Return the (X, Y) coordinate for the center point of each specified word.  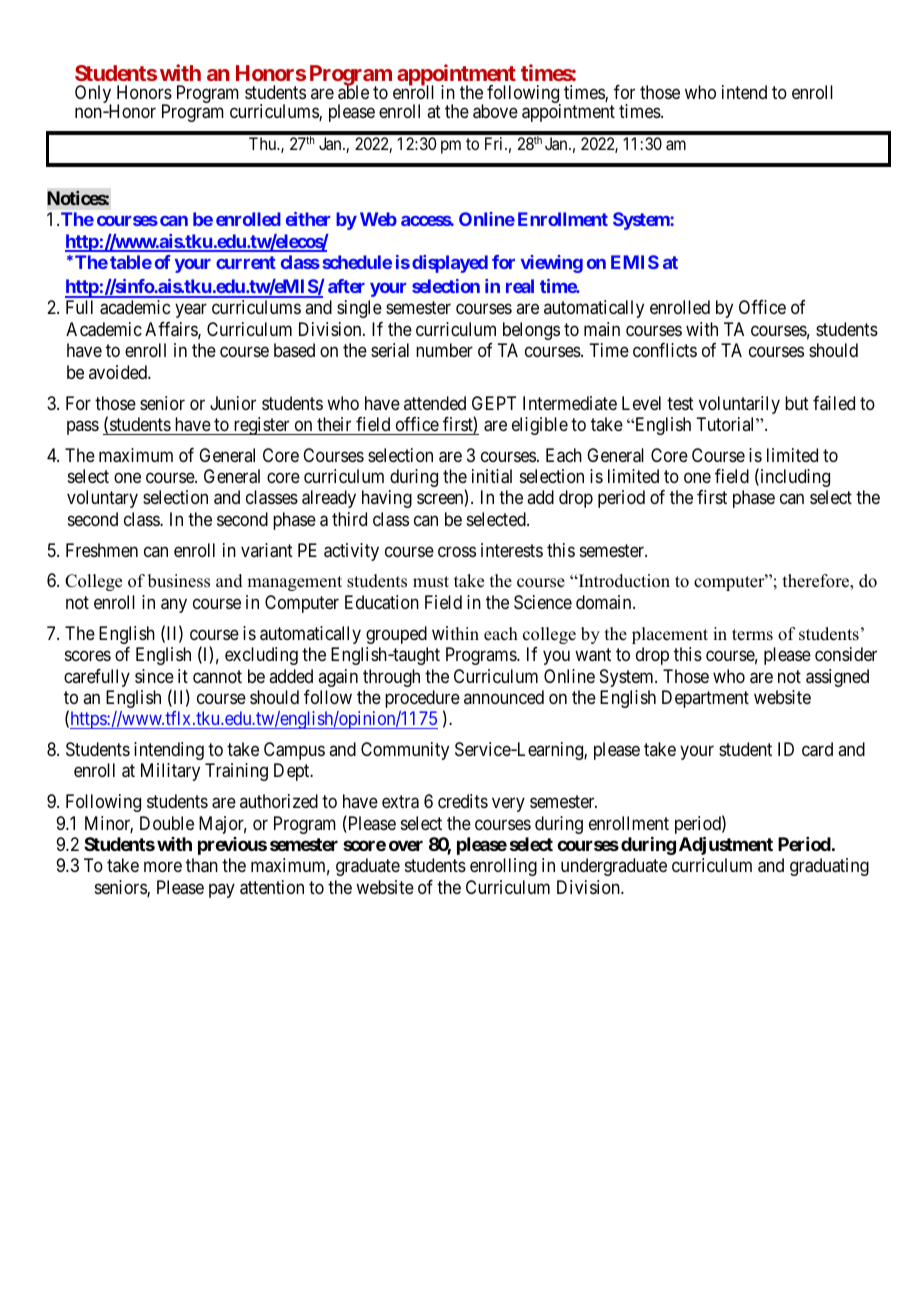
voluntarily (739, 405)
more (163, 867)
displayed (450, 264)
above (495, 111)
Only (93, 95)
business (179, 581)
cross (457, 551)
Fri (495, 143)
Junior (233, 403)
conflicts (665, 350)
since (154, 676)
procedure (422, 700)
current (246, 262)
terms (752, 635)
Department (705, 699)
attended (435, 403)
